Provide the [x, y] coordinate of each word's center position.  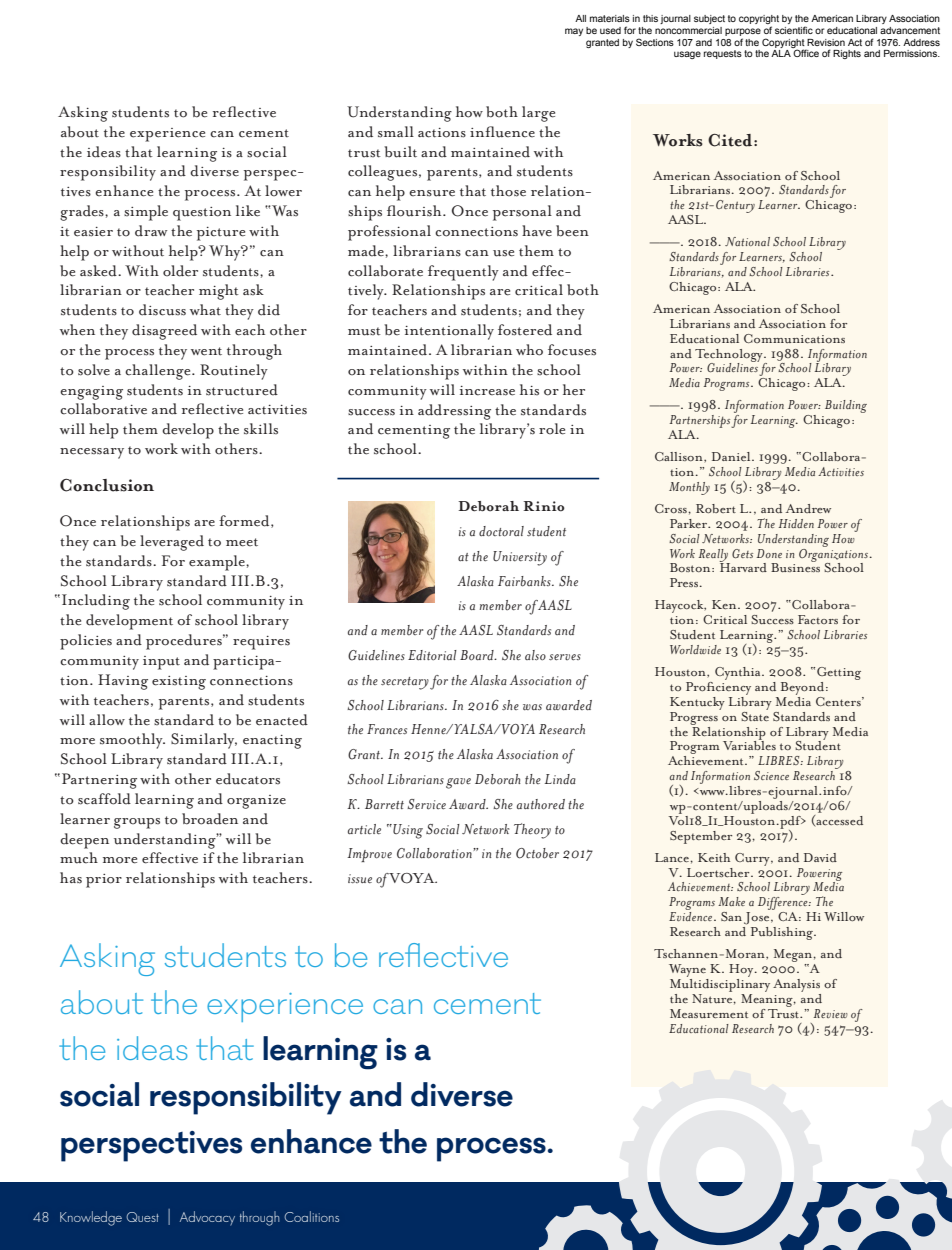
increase [487, 391]
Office [806, 53]
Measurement [709, 1013]
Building [846, 406]
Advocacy [207, 1218]
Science [771, 775]
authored [541, 804]
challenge [159, 372]
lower [283, 191]
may [574, 32]
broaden [210, 819]
